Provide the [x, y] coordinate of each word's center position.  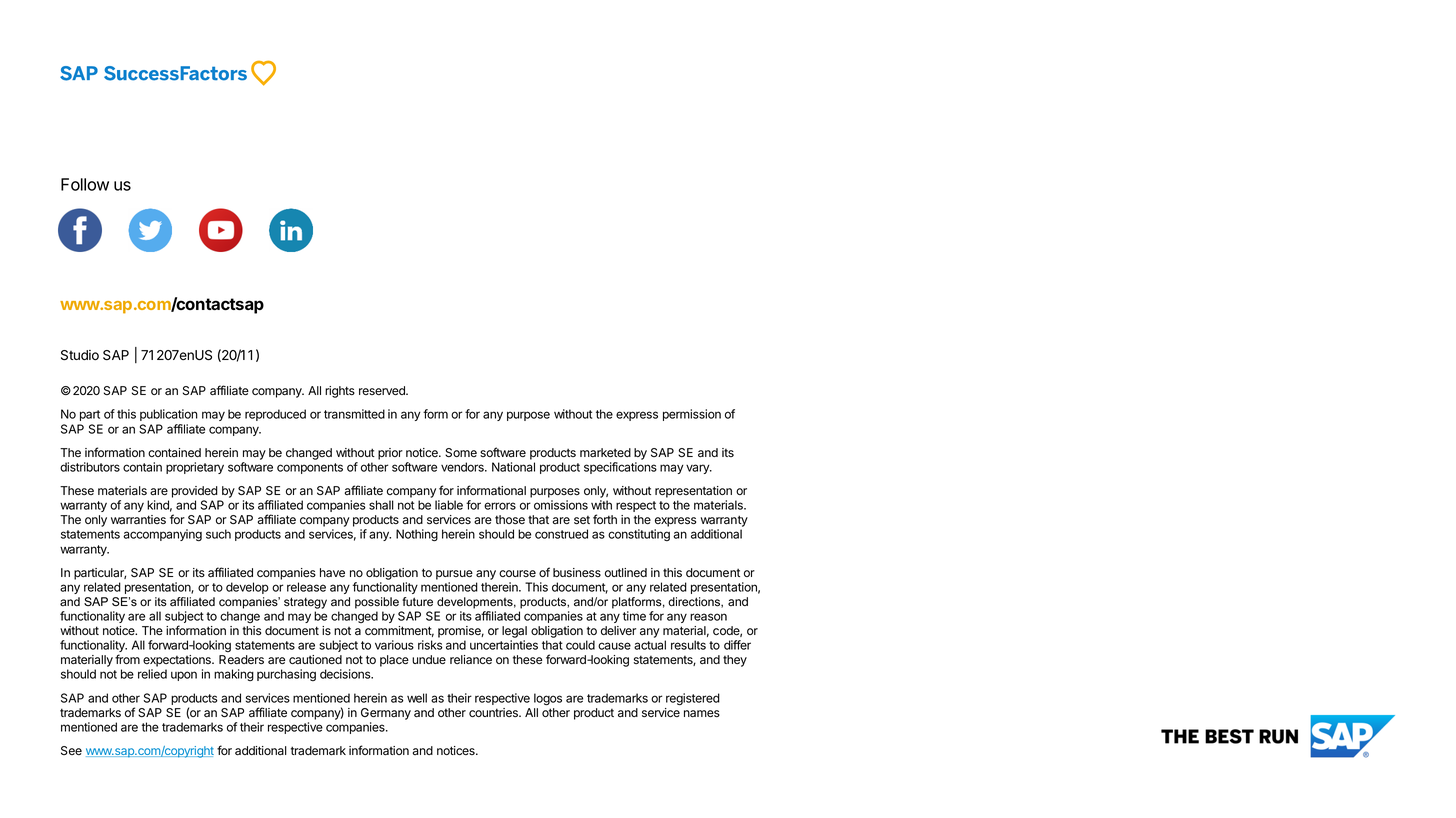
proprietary [195, 468]
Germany [386, 714]
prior [390, 454]
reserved [383, 390]
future [417, 602]
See [71, 750]
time [634, 616]
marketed [605, 453]
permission [692, 415]
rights [340, 392]
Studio [80, 355]
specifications [620, 468]
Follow [85, 184]
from [127, 659]
